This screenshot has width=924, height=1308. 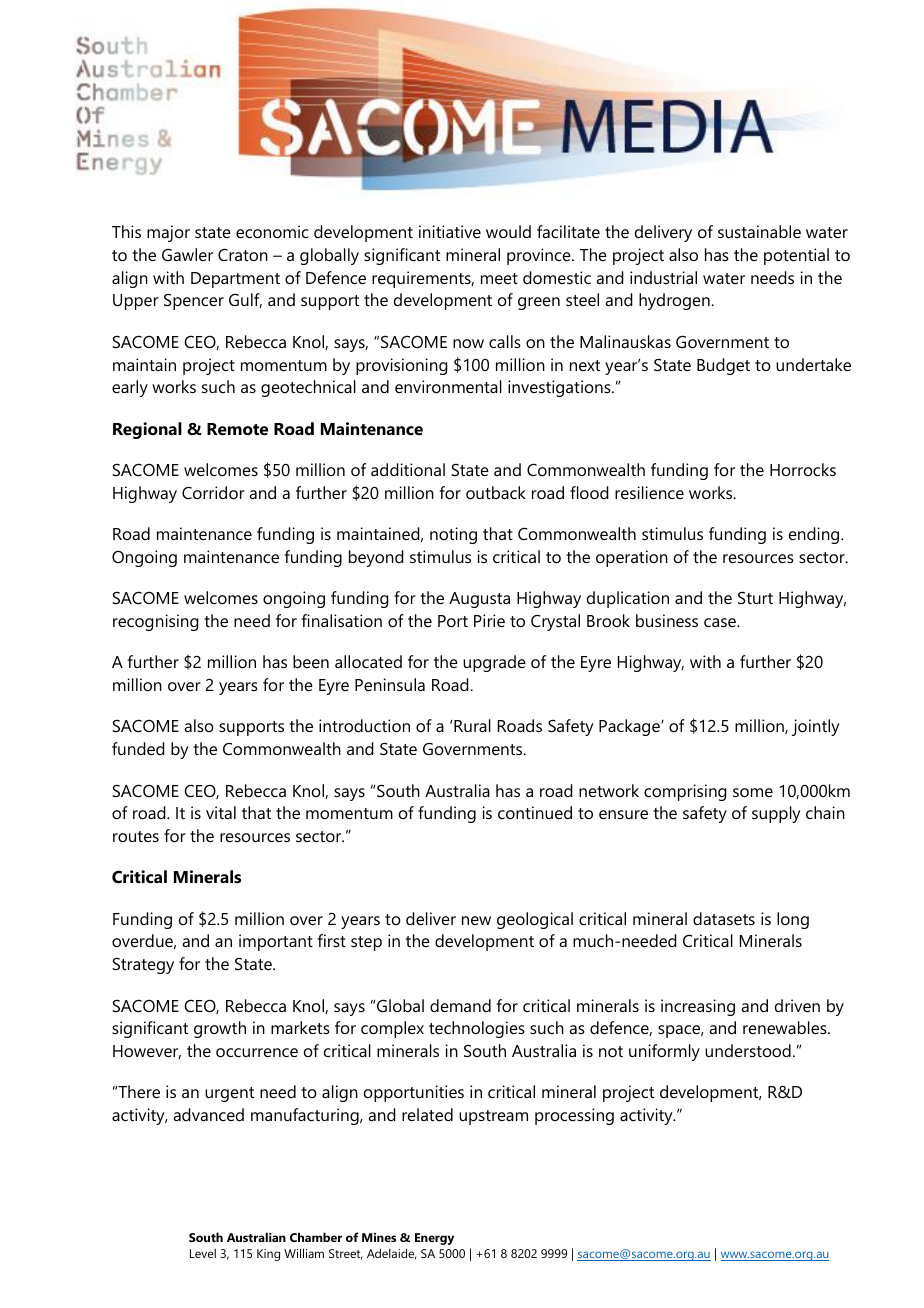 I want to click on meet, so click(x=499, y=278).
